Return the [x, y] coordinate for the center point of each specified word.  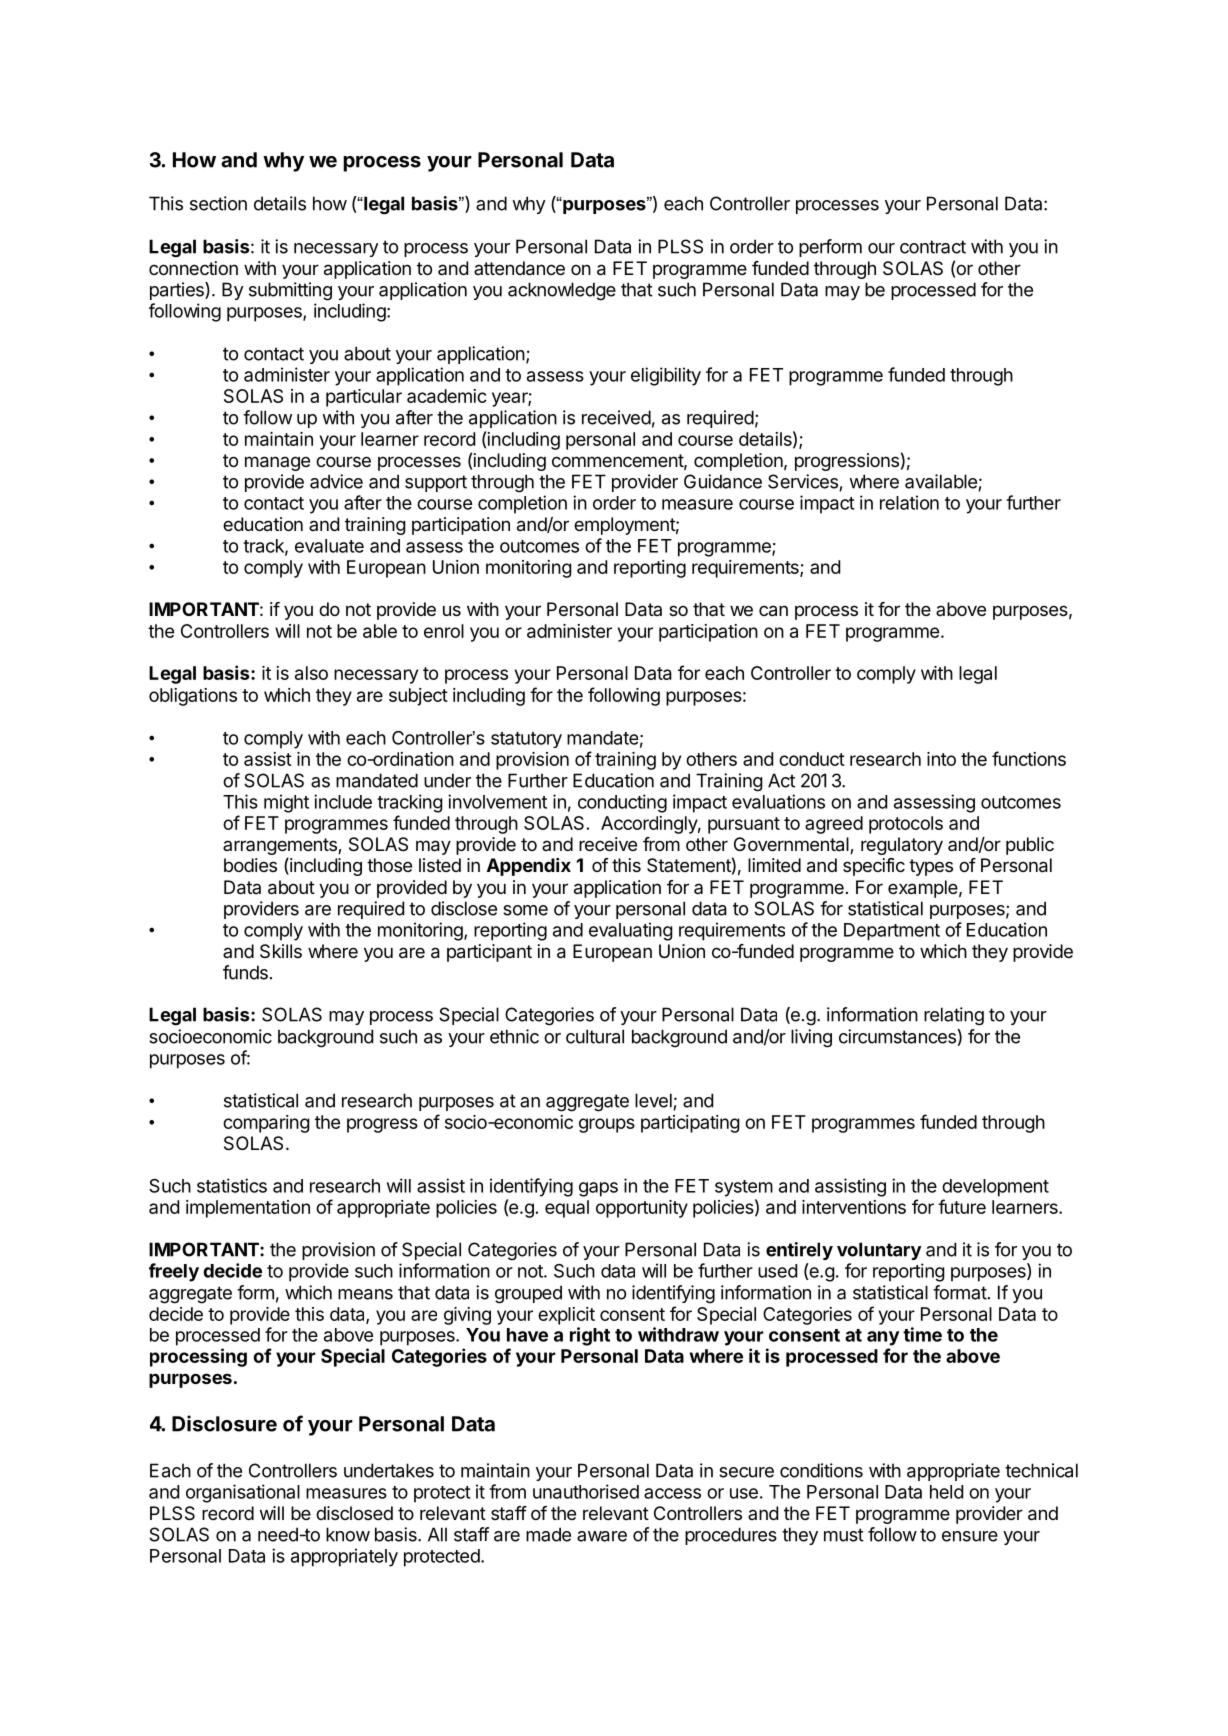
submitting [290, 291]
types [931, 867]
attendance [519, 268]
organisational [243, 1493]
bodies [250, 865]
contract [933, 247]
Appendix [529, 867]
